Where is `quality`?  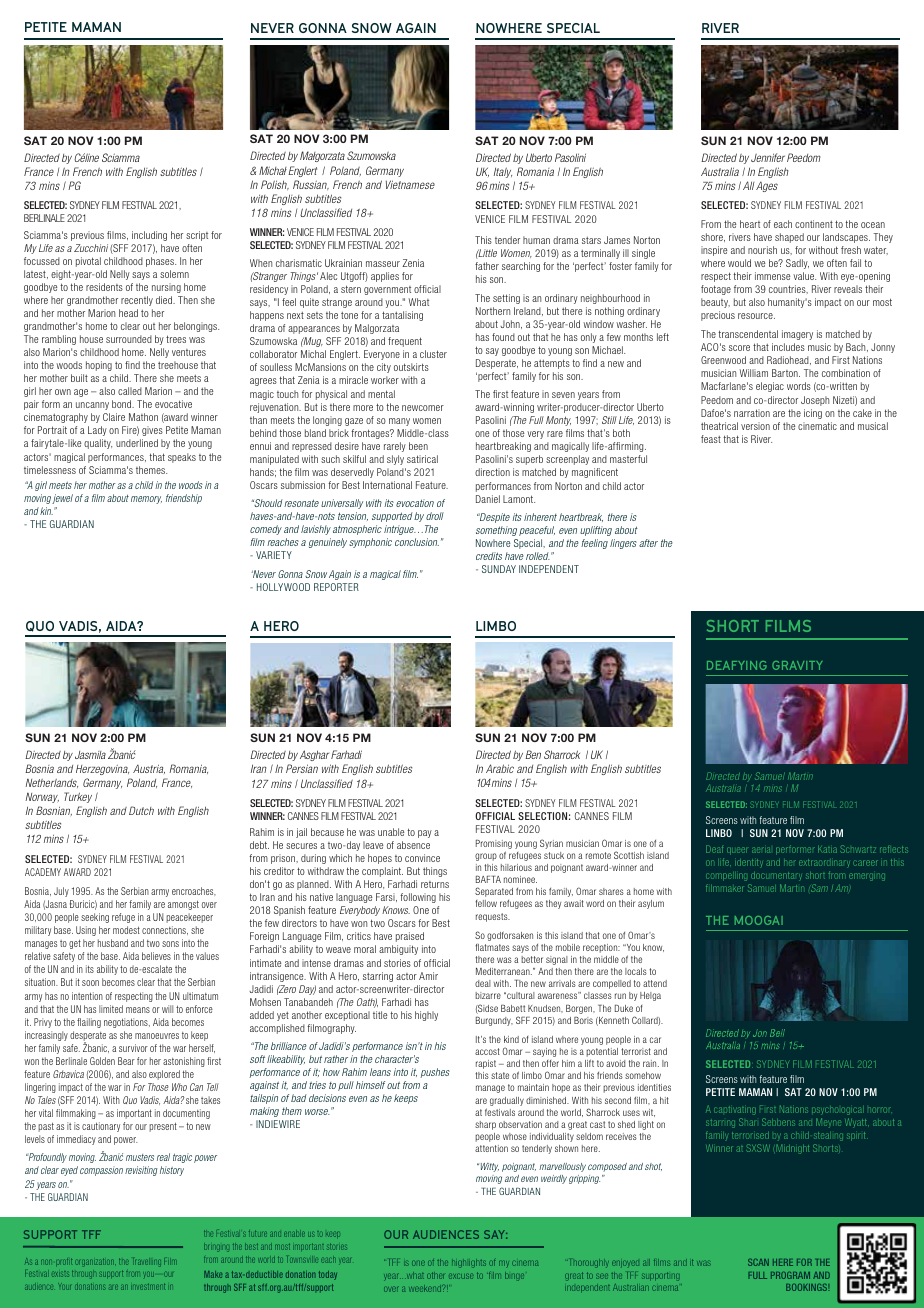
quality is located at coordinates (98, 444).
